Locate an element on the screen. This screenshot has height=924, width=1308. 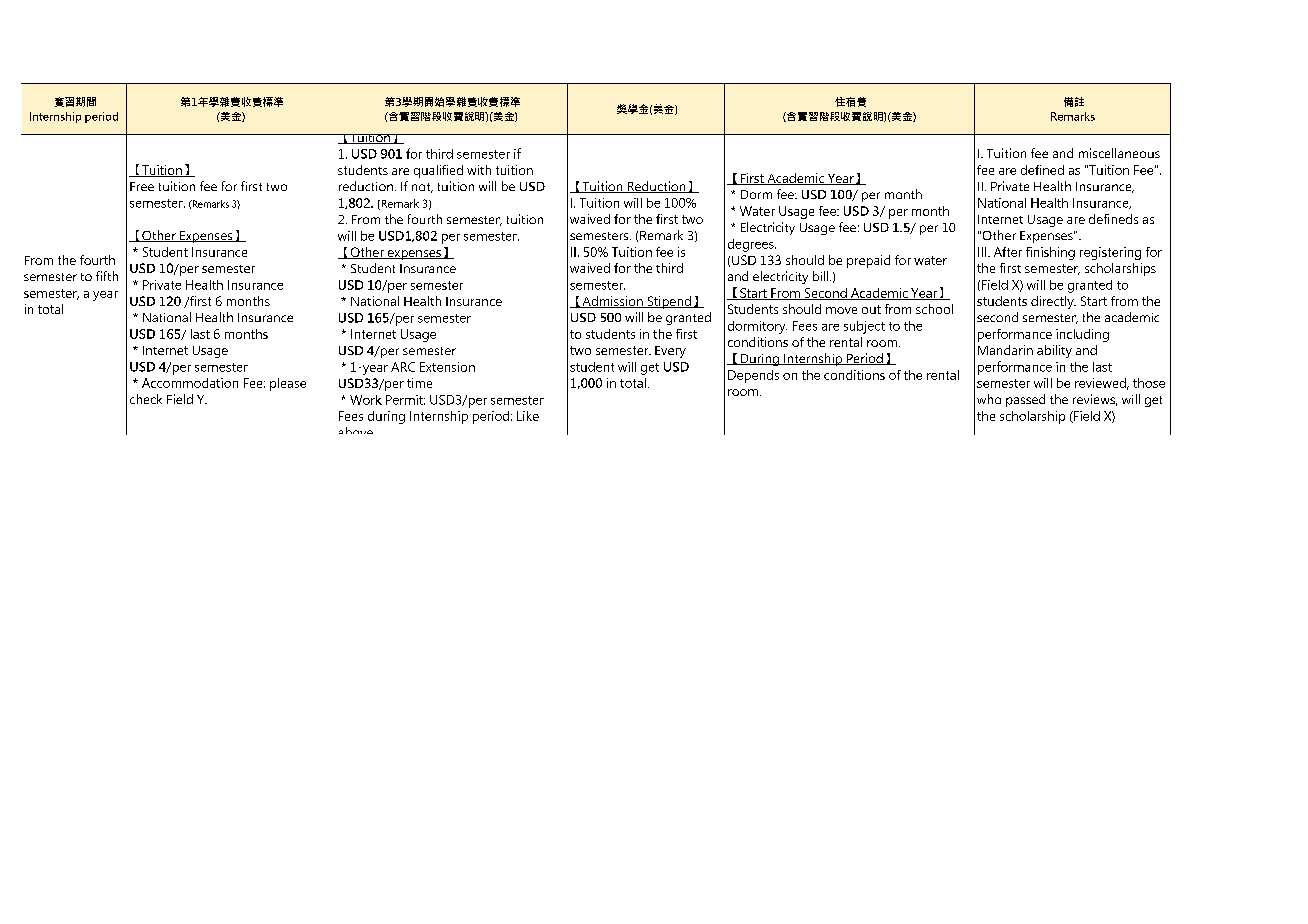
ARC is located at coordinates (403, 367).
